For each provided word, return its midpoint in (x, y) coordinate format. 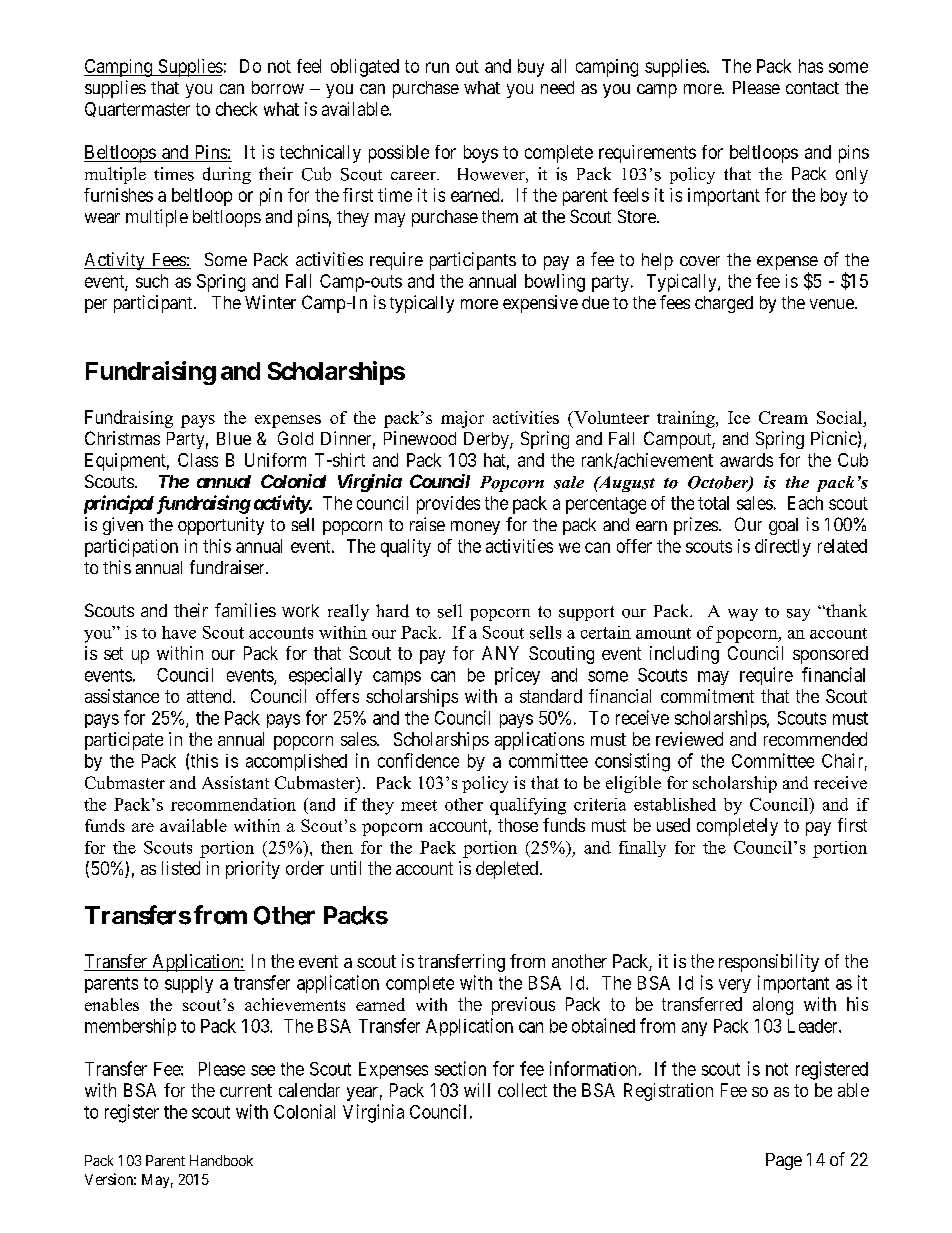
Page (784, 1161)
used (673, 825)
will (477, 1090)
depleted (507, 870)
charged (724, 304)
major (462, 419)
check (236, 109)
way (743, 615)
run (437, 67)
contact (812, 88)
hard (392, 611)
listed (181, 868)
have (179, 632)
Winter (270, 302)
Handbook (221, 1160)
